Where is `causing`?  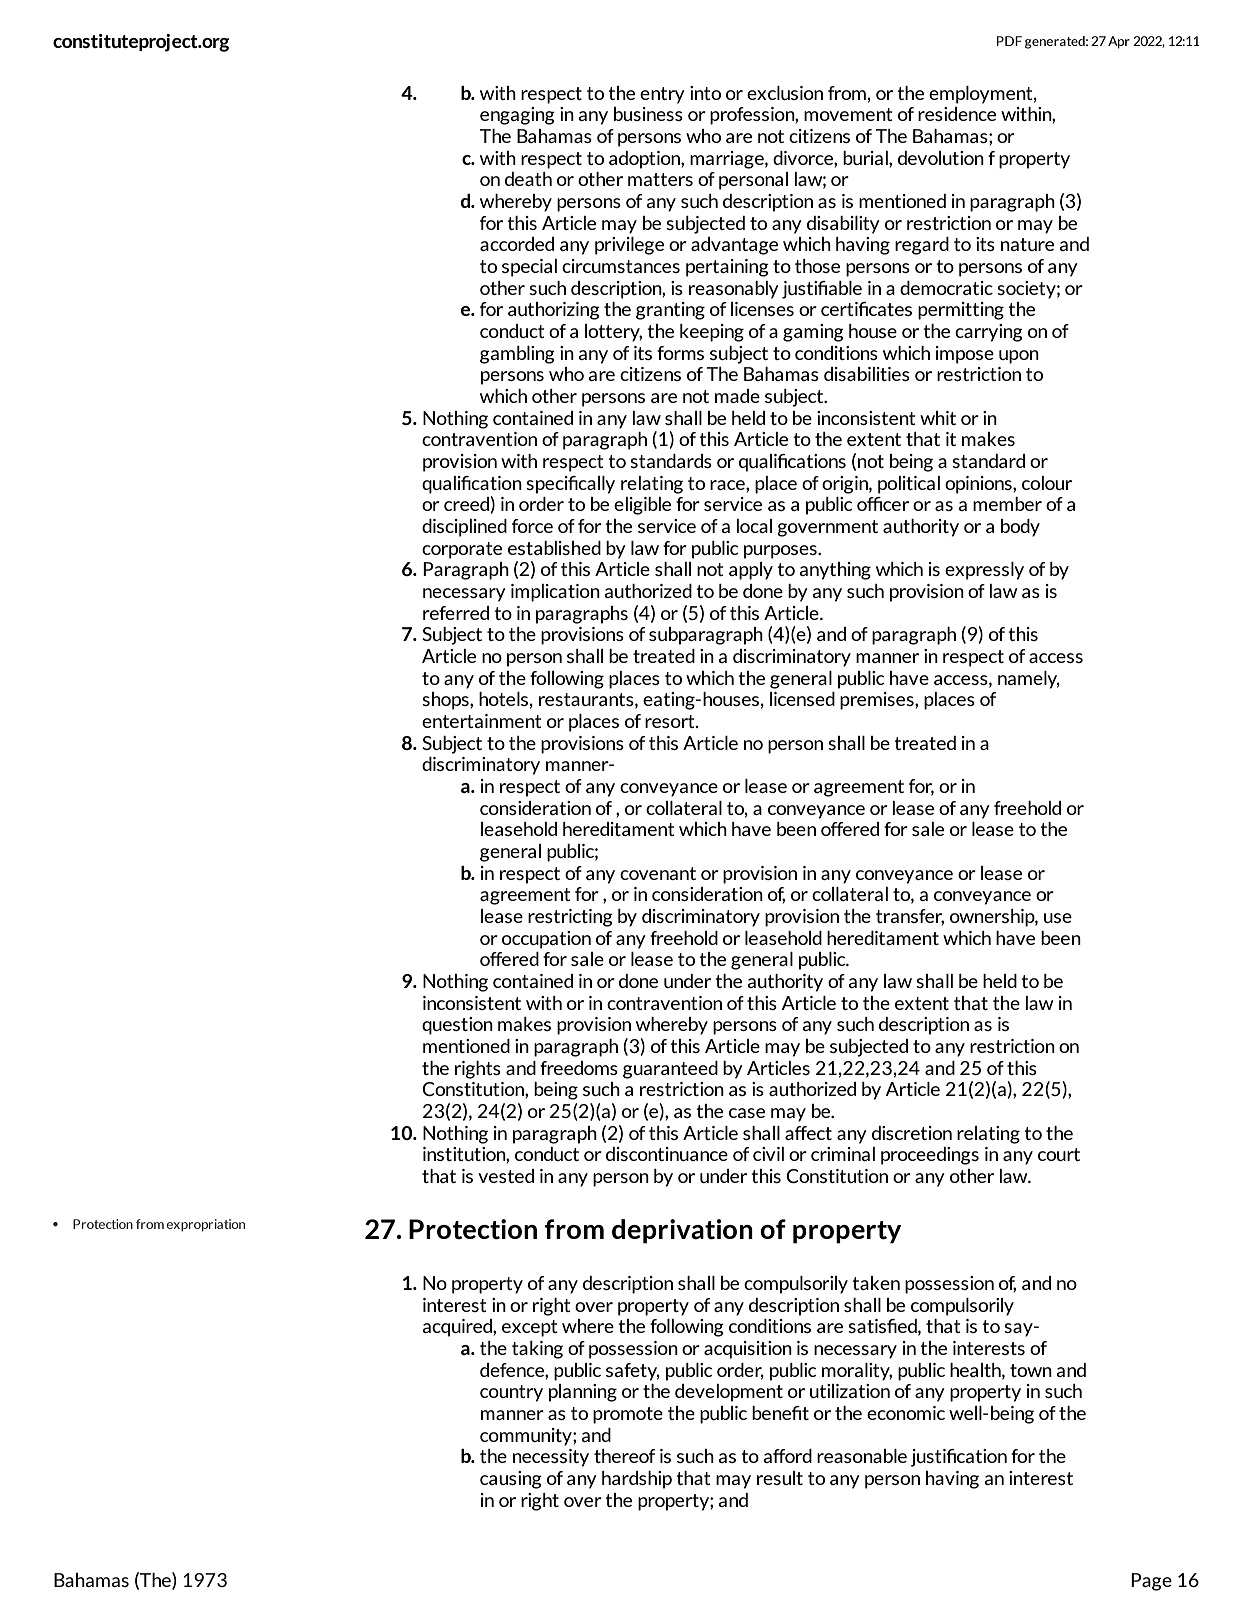
causing is located at coordinates (511, 1480).
